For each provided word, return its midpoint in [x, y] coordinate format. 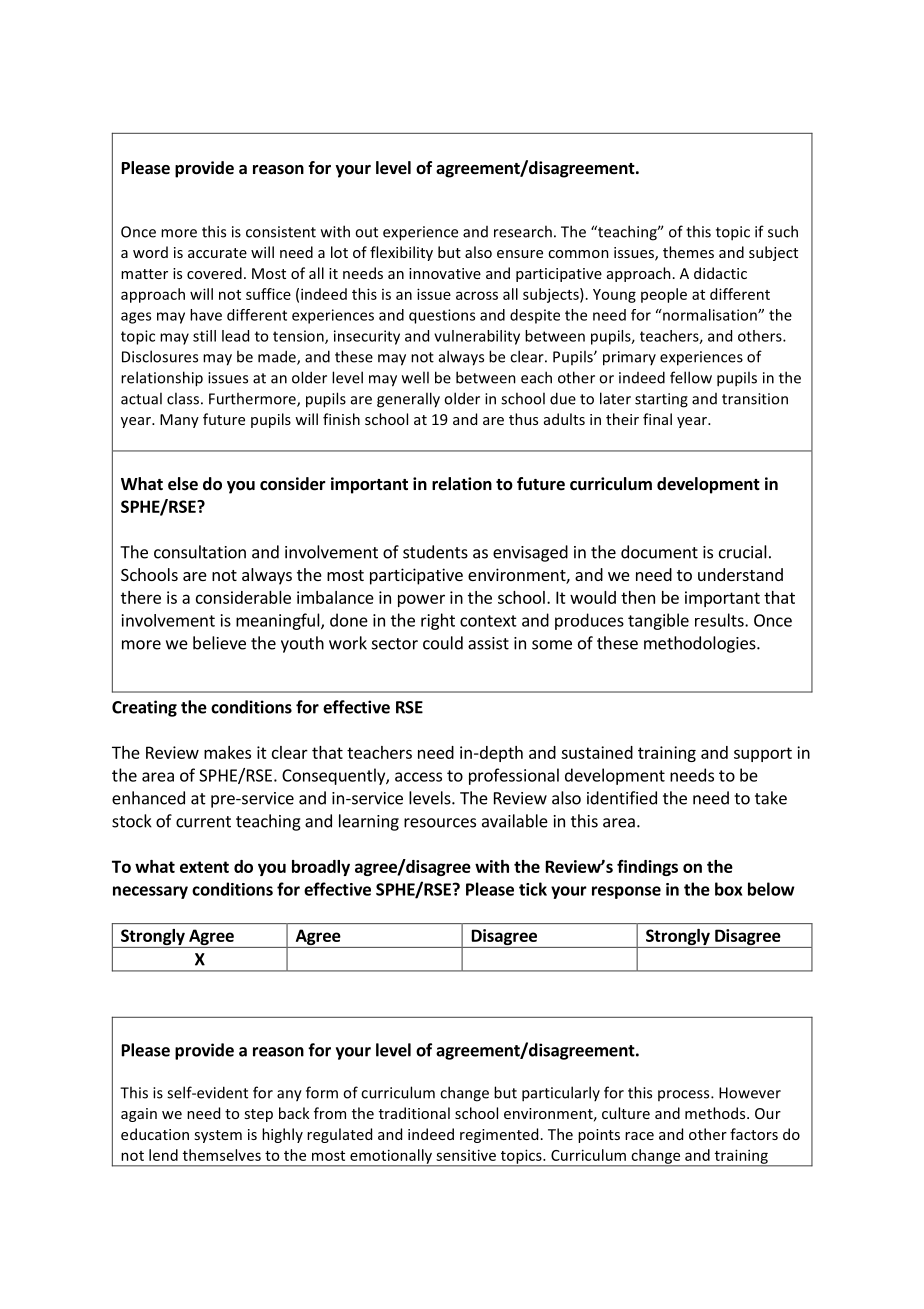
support [763, 754]
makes [227, 752]
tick [533, 889]
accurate [217, 253]
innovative [445, 273]
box [728, 889]
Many [179, 421]
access [418, 777]
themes [688, 252]
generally [408, 400]
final [657, 419]
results [720, 620]
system [218, 1136]
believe [219, 643]
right [438, 621]
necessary [150, 892]
